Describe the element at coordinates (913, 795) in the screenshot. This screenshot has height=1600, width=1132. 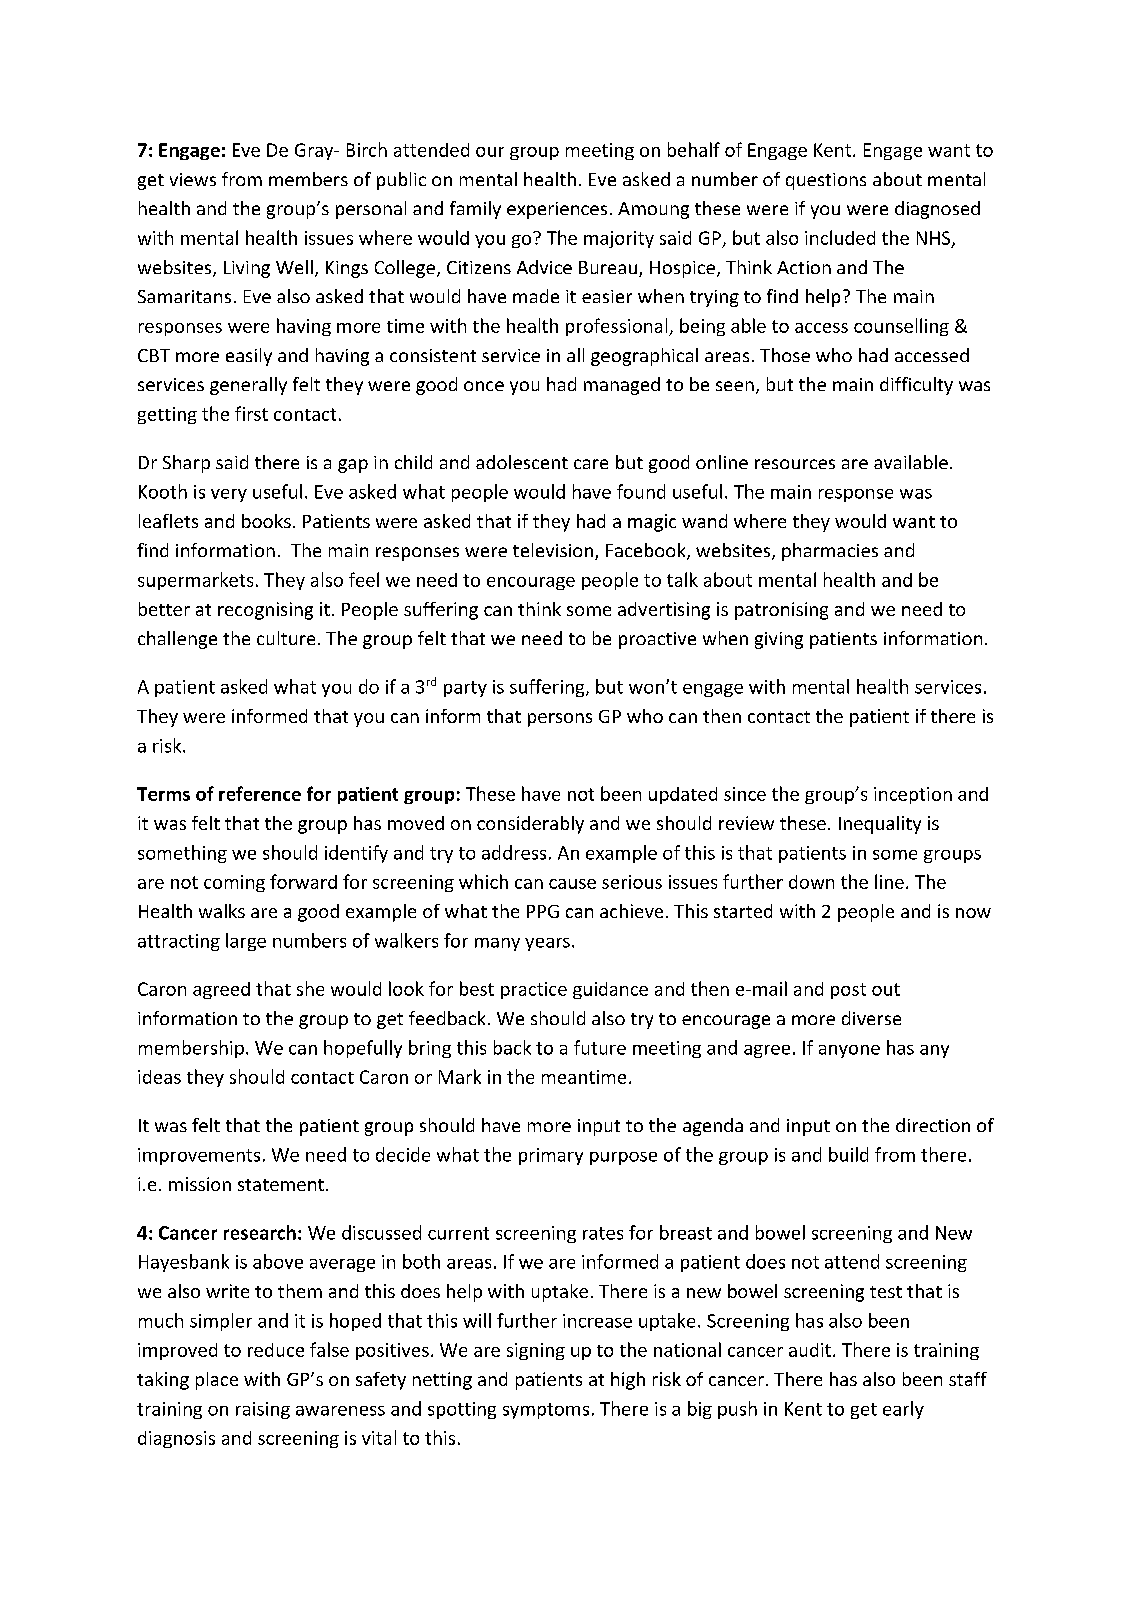
I see `inception` at that location.
